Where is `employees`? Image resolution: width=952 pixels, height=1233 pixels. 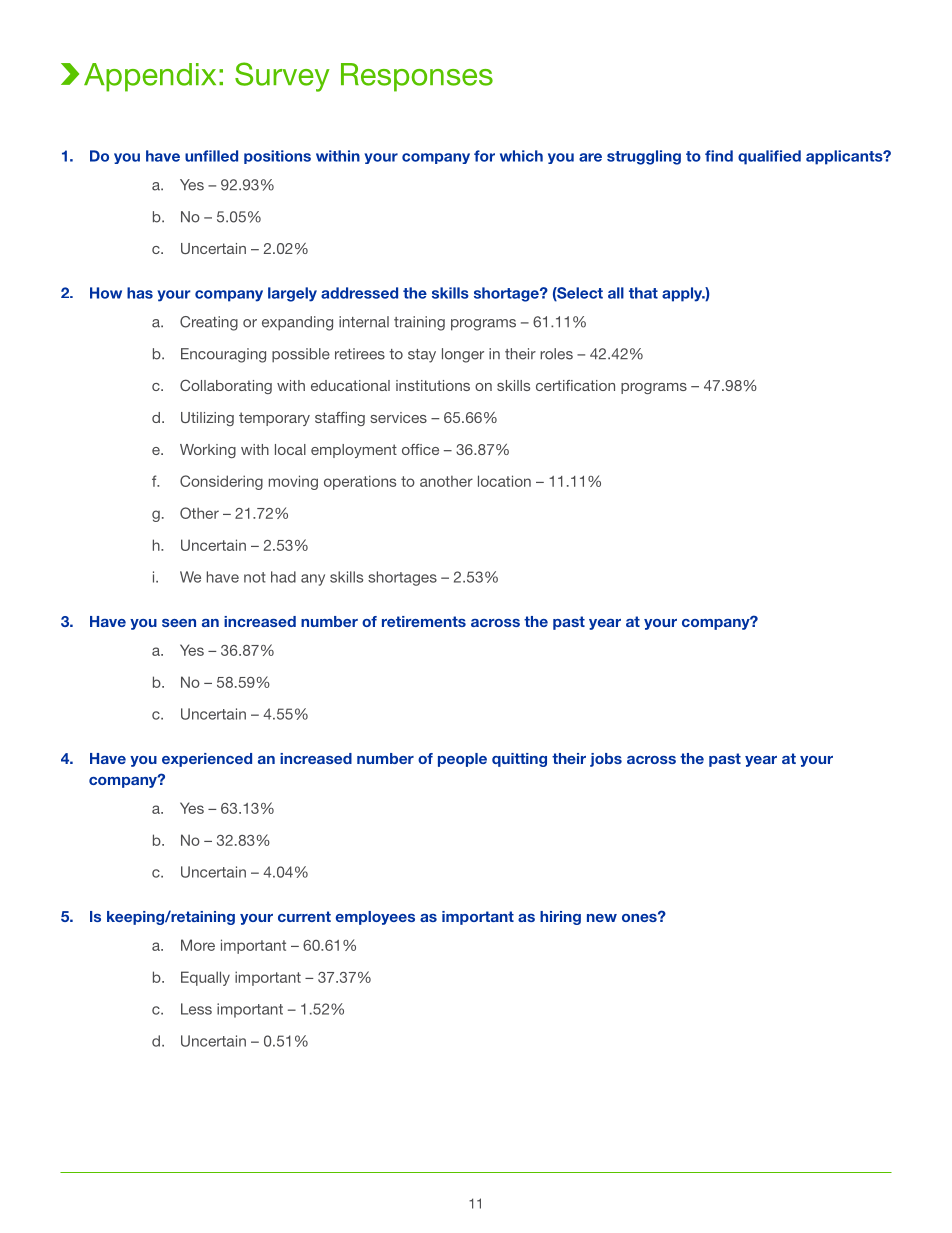
employees is located at coordinates (375, 918).
